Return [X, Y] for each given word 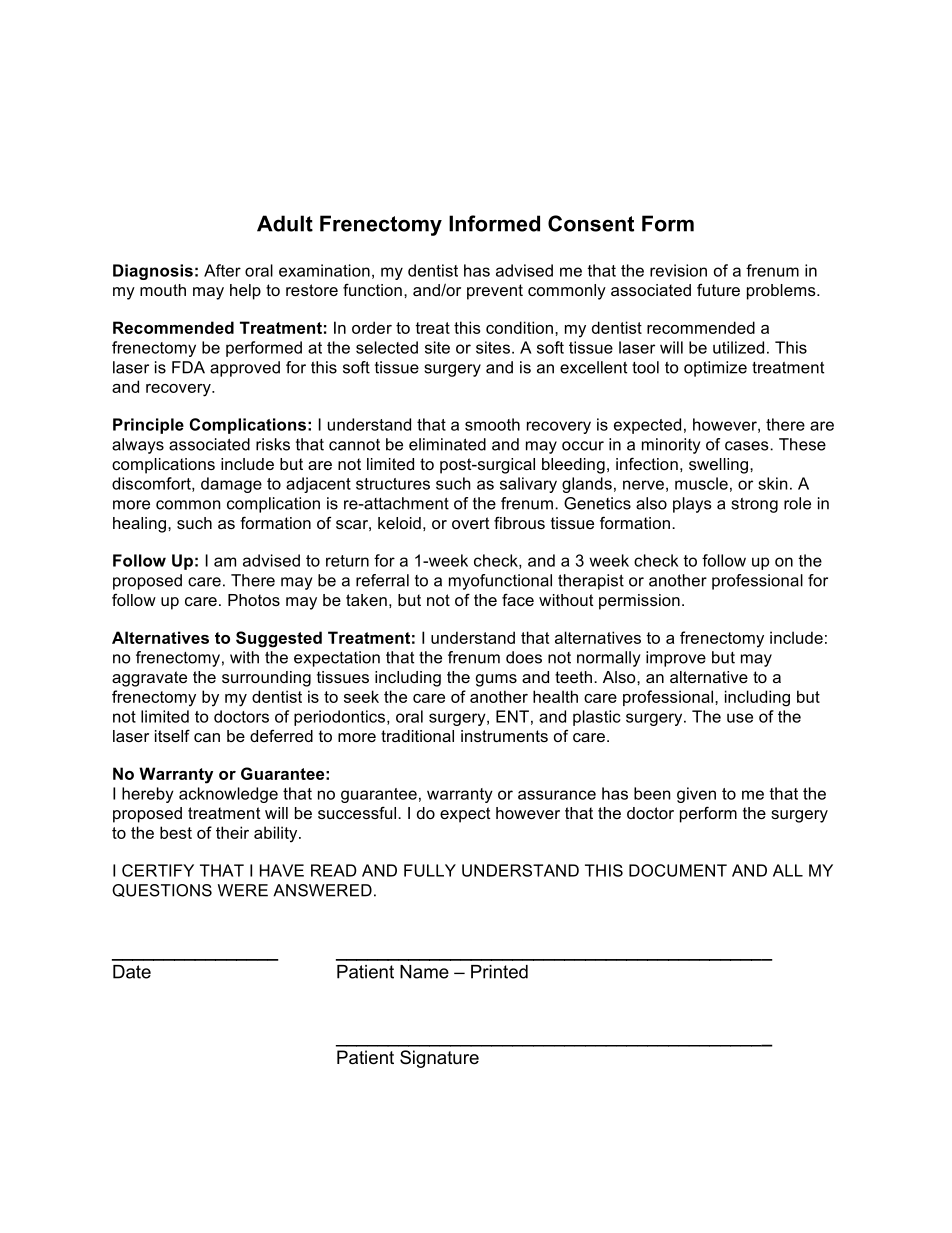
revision [678, 270]
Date [132, 972]
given [696, 795]
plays [692, 505]
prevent [495, 292]
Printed [499, 972]
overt [471, 523]
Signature [439, 1059]
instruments [504, 736]
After [222, 270]
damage [231, 485]
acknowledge [228, 795]
